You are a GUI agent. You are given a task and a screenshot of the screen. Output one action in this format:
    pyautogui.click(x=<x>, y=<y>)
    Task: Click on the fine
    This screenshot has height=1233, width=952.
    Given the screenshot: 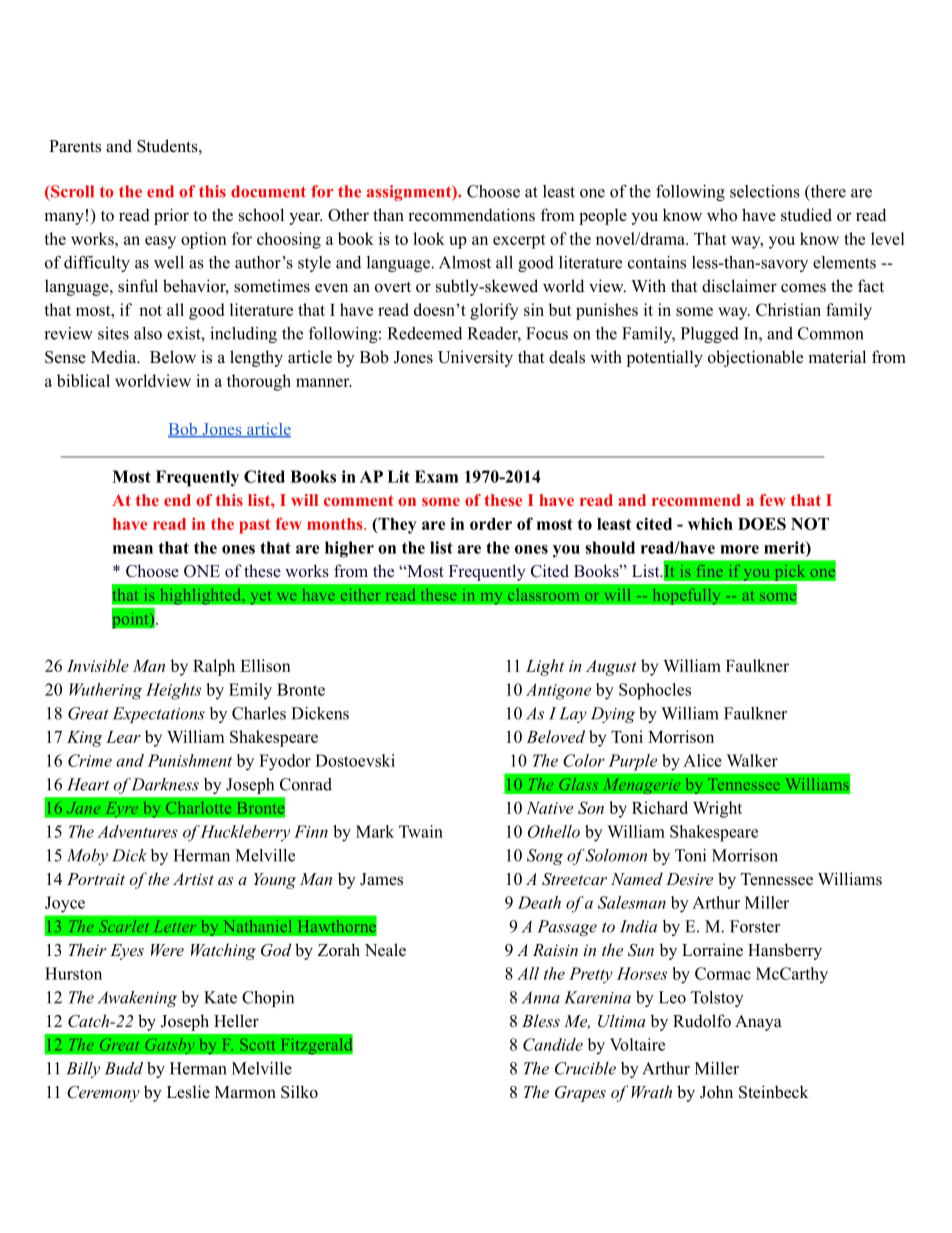 What is the action you would take?
    pyautogui.click(x=709, y=570)
